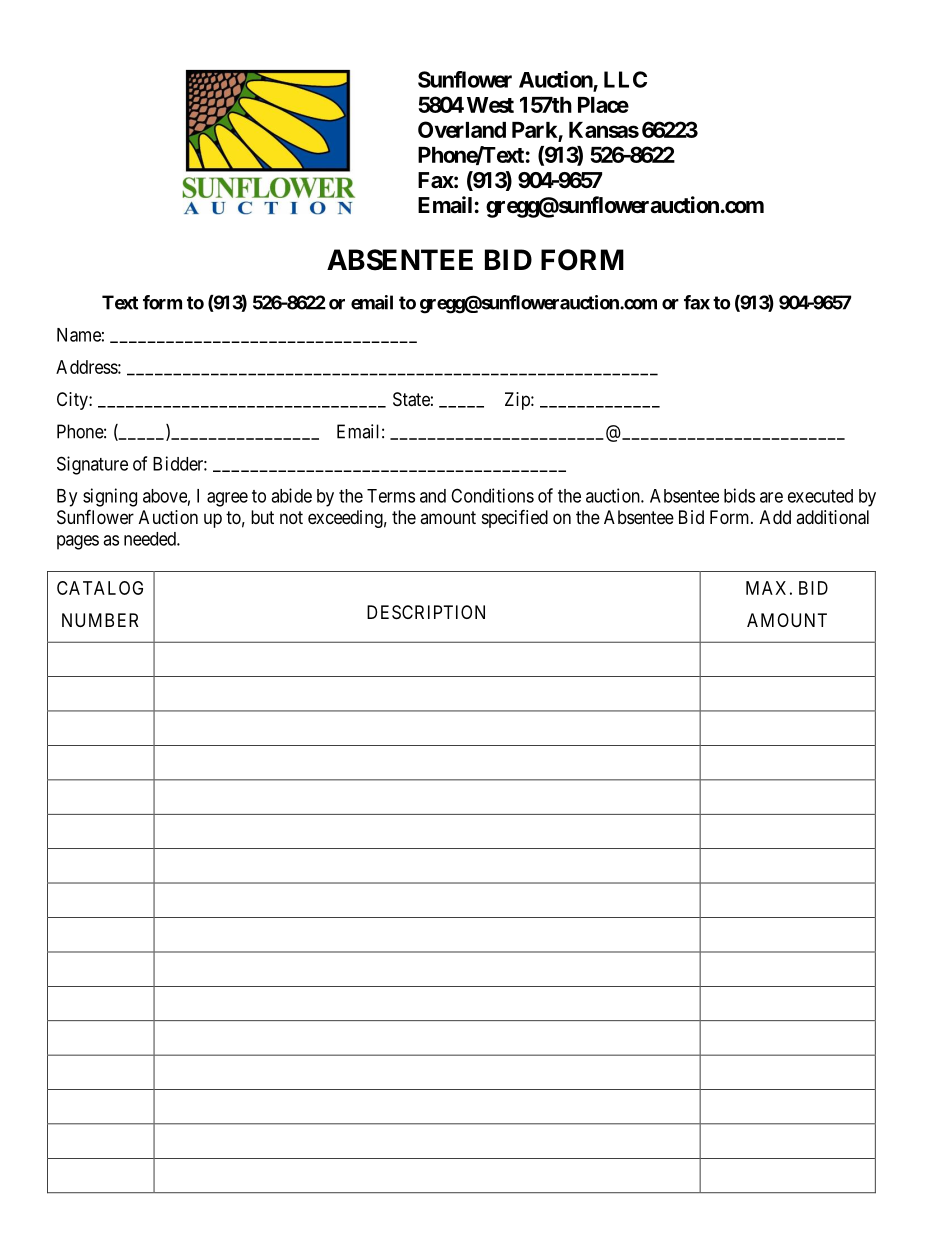 The width and height of the page is (952, 1233). What do you see at coordinates (625, 79) in the page?
I see `LLC` at bounding box center [625, 79].
